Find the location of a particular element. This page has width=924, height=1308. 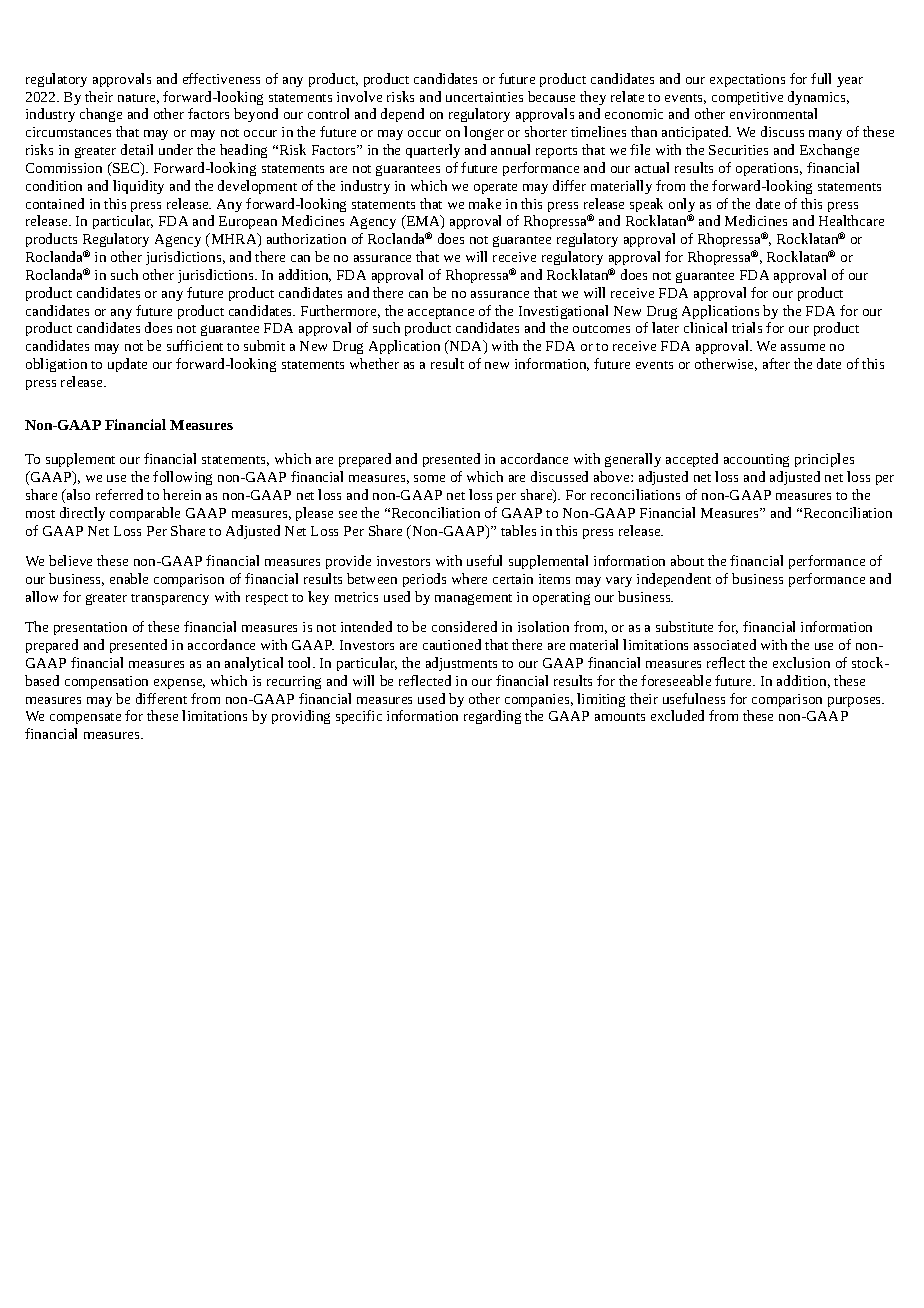

after is located at coordinates (776, 363).
